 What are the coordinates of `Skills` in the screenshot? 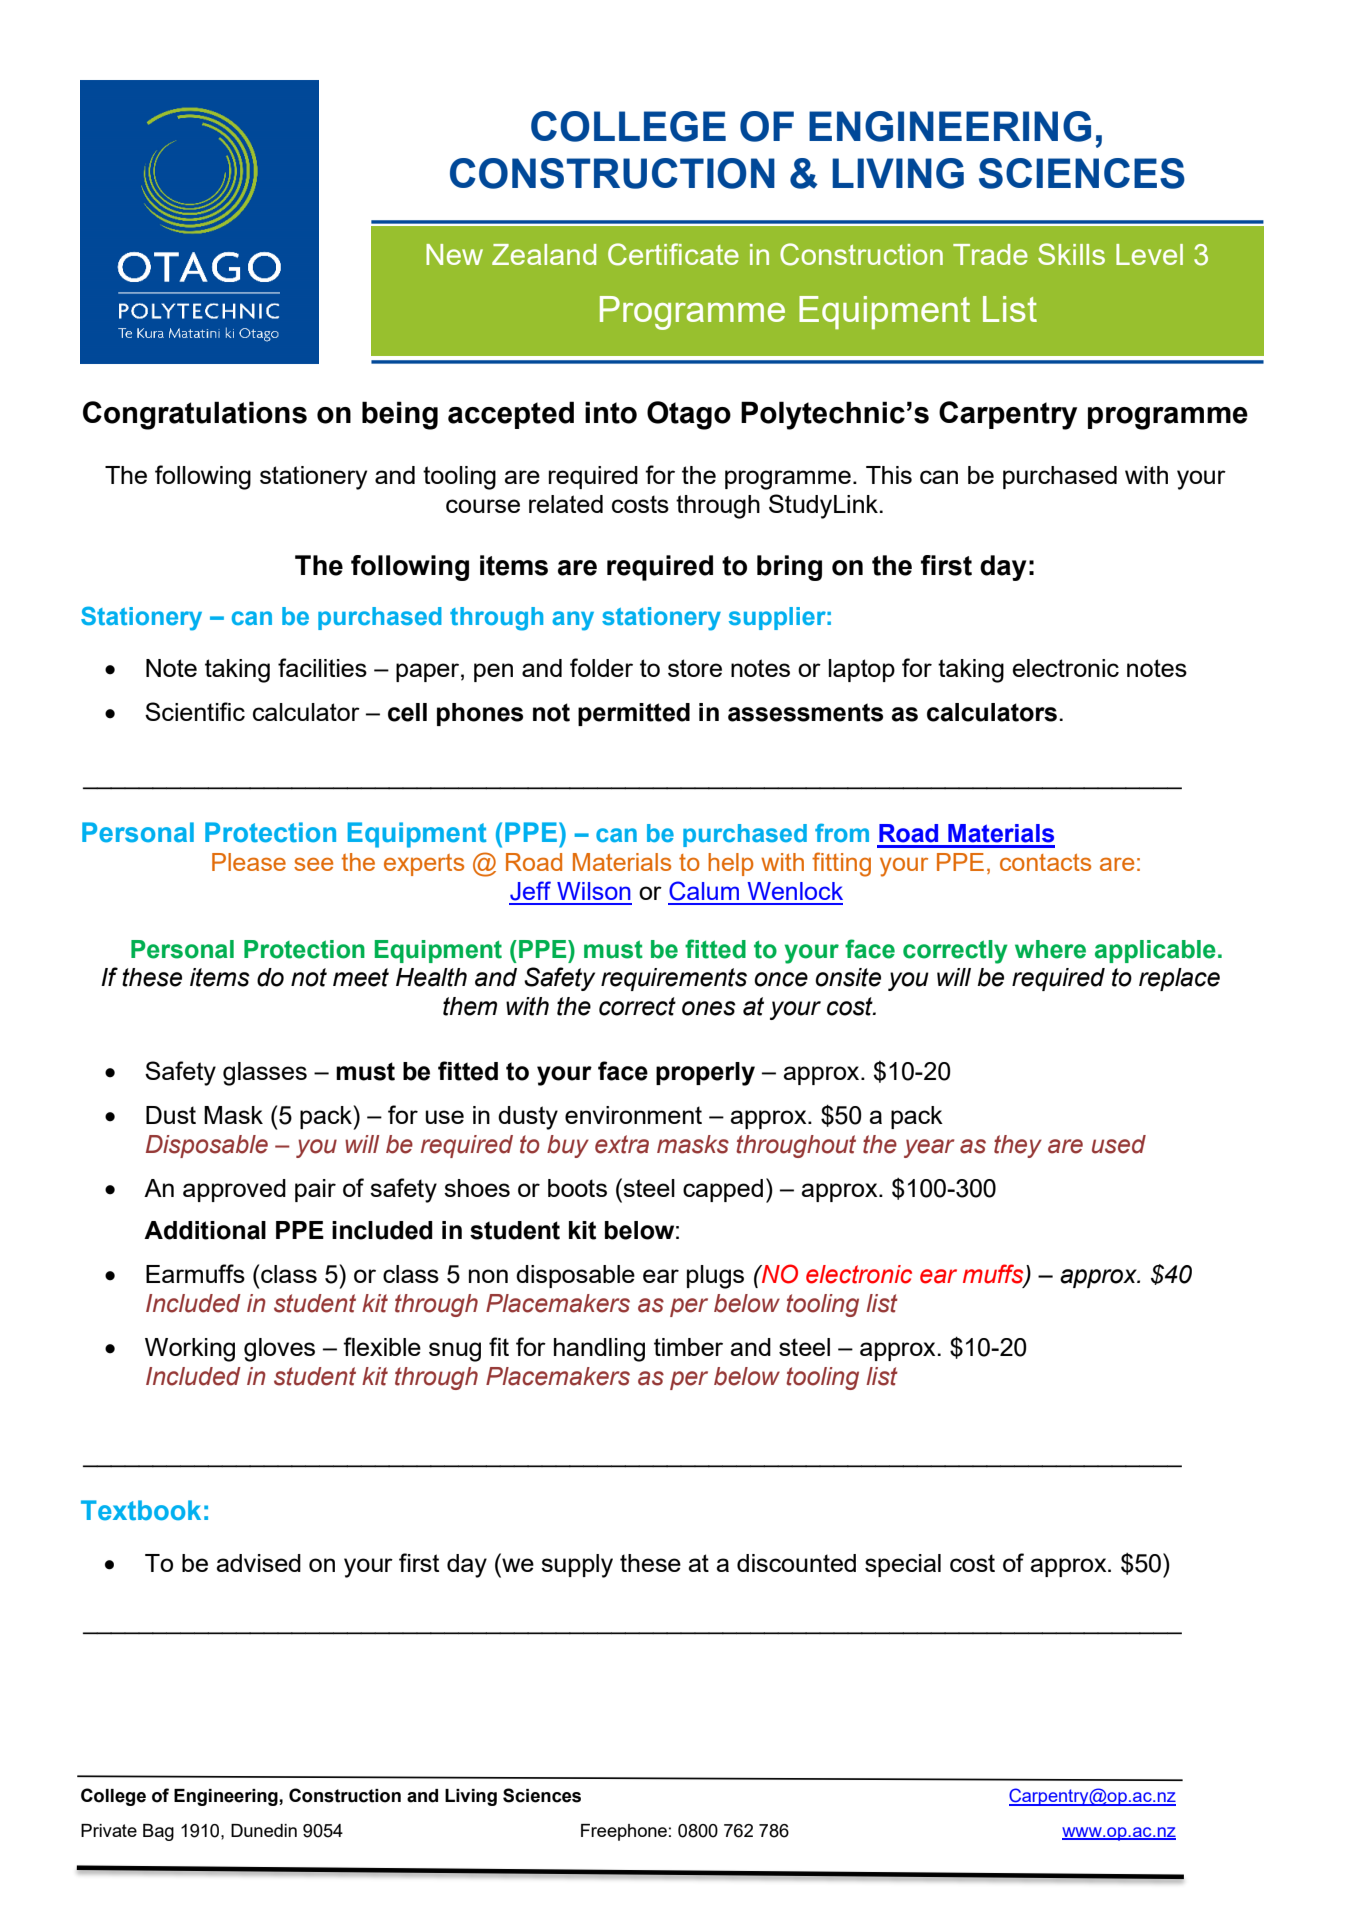 It's located at (1071, 254).
